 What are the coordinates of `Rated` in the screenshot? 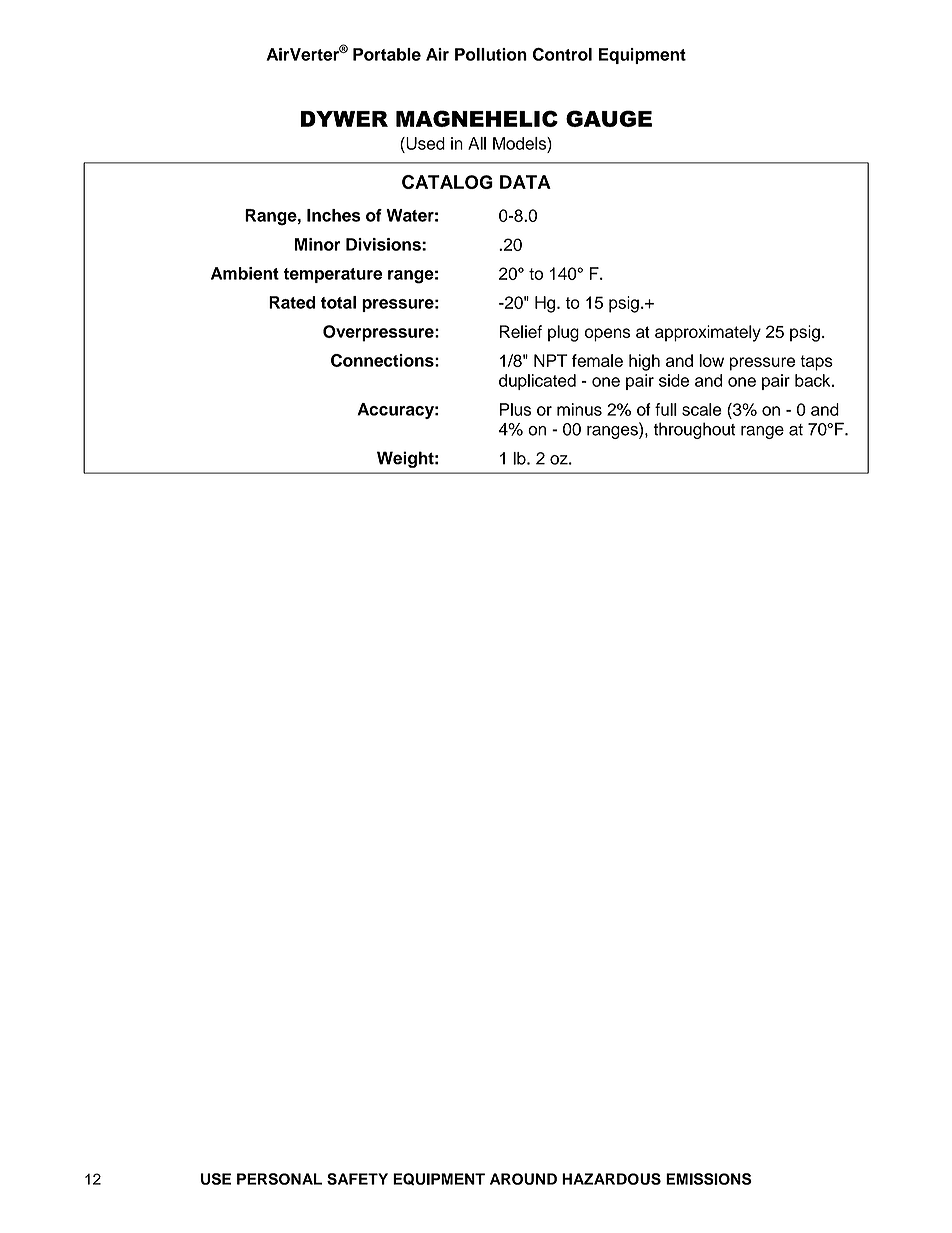 It's located at (292, 302).
